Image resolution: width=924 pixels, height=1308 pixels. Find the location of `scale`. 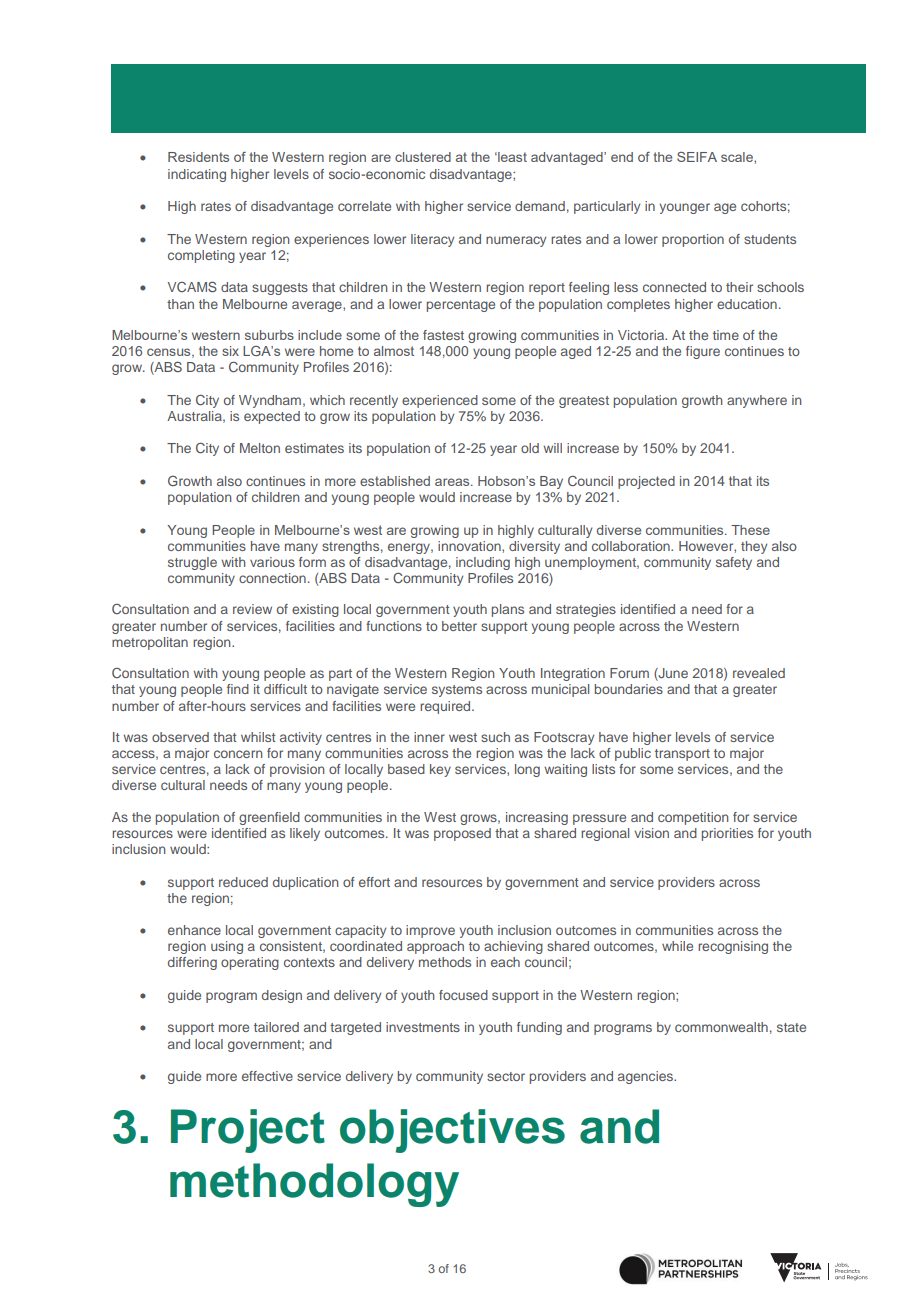

scale is located at coordinates (738, 157).
